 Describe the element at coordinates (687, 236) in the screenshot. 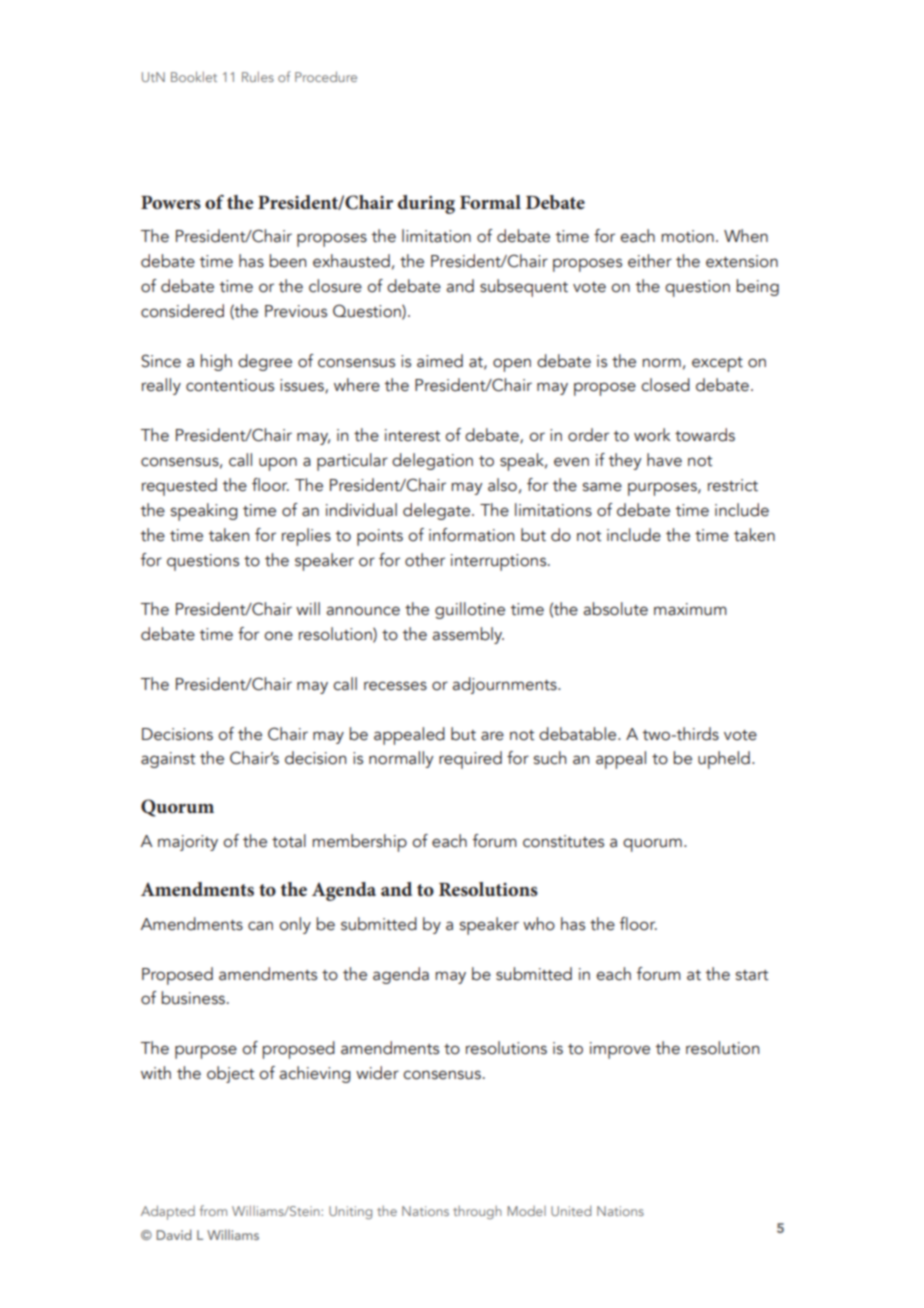

I see `motion` at that location.
